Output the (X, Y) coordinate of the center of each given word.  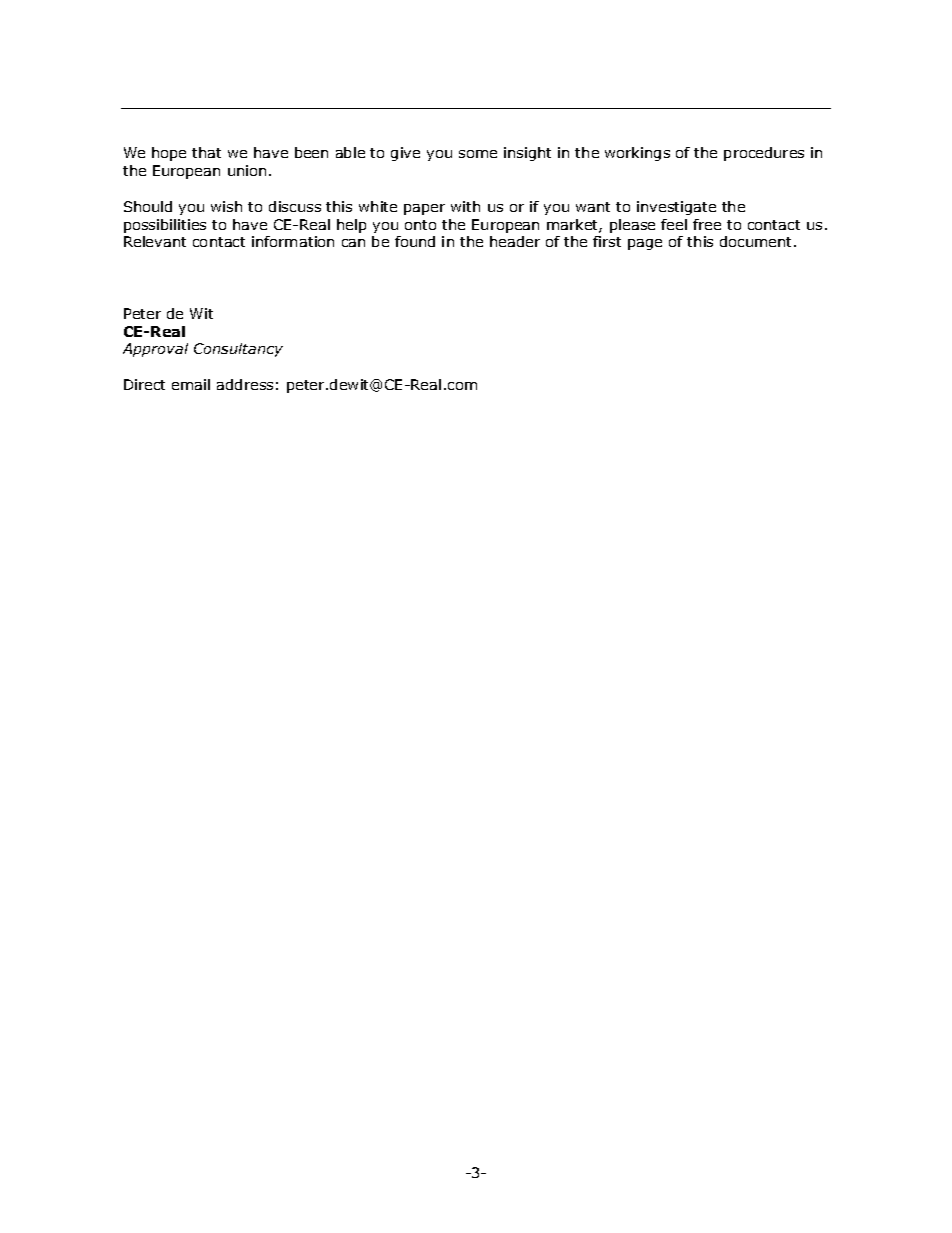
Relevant (155, 241)
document (757, 241)
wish (226, 206)
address (245, 384)
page (645, 244)
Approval (155, 350)
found (415, 241)
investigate (676, 208)
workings (637, 154)
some (478, 154)
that (206, 152)
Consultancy (238, 350)
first (607, 241)
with (465, 206)
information (293, 241)
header (515, 241)
